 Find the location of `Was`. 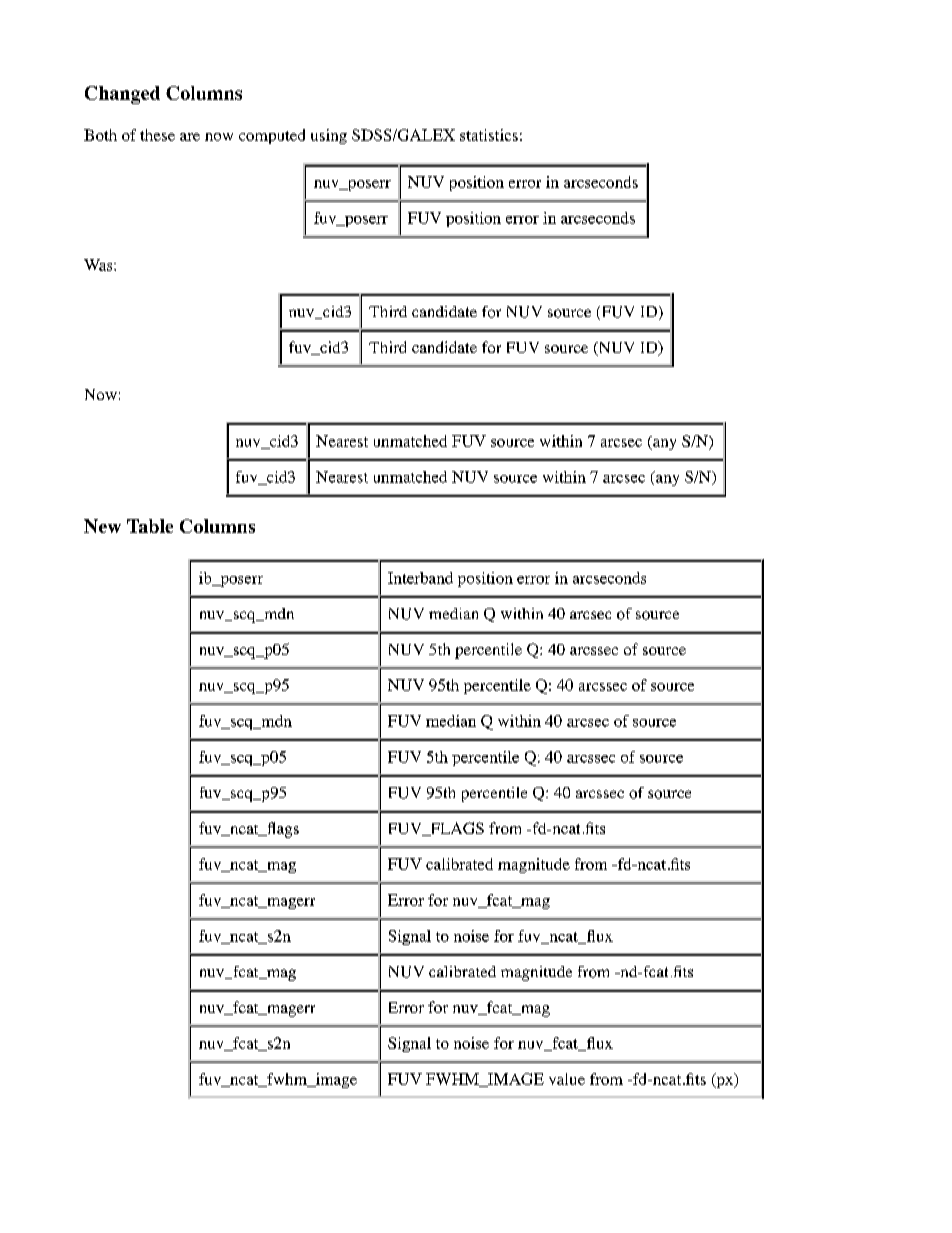

Was is located at coordinates (99, 265).
